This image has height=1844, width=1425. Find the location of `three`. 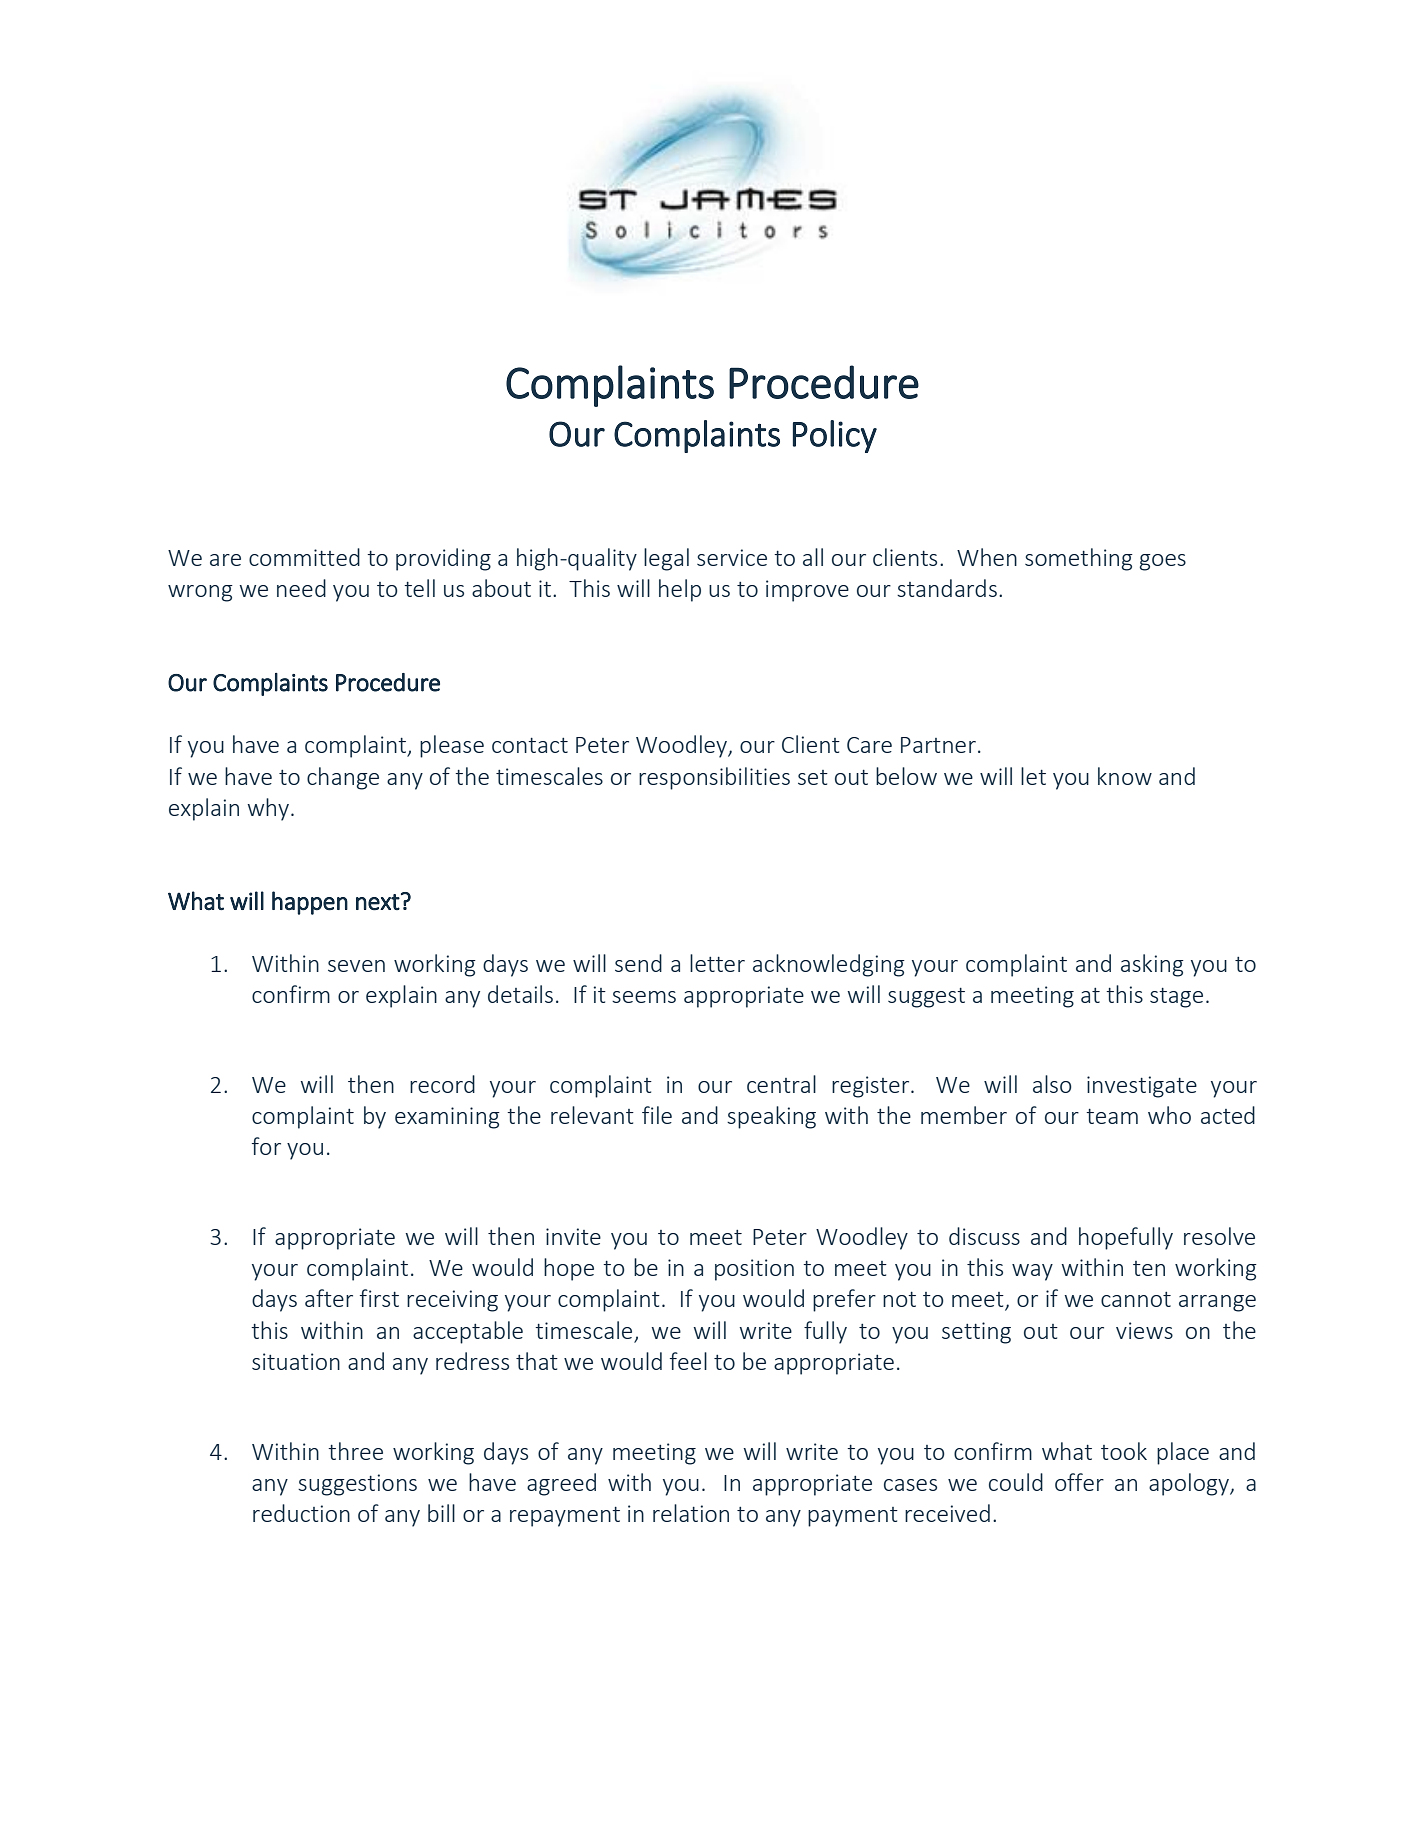

three is located at coordinates (355, 1451).
